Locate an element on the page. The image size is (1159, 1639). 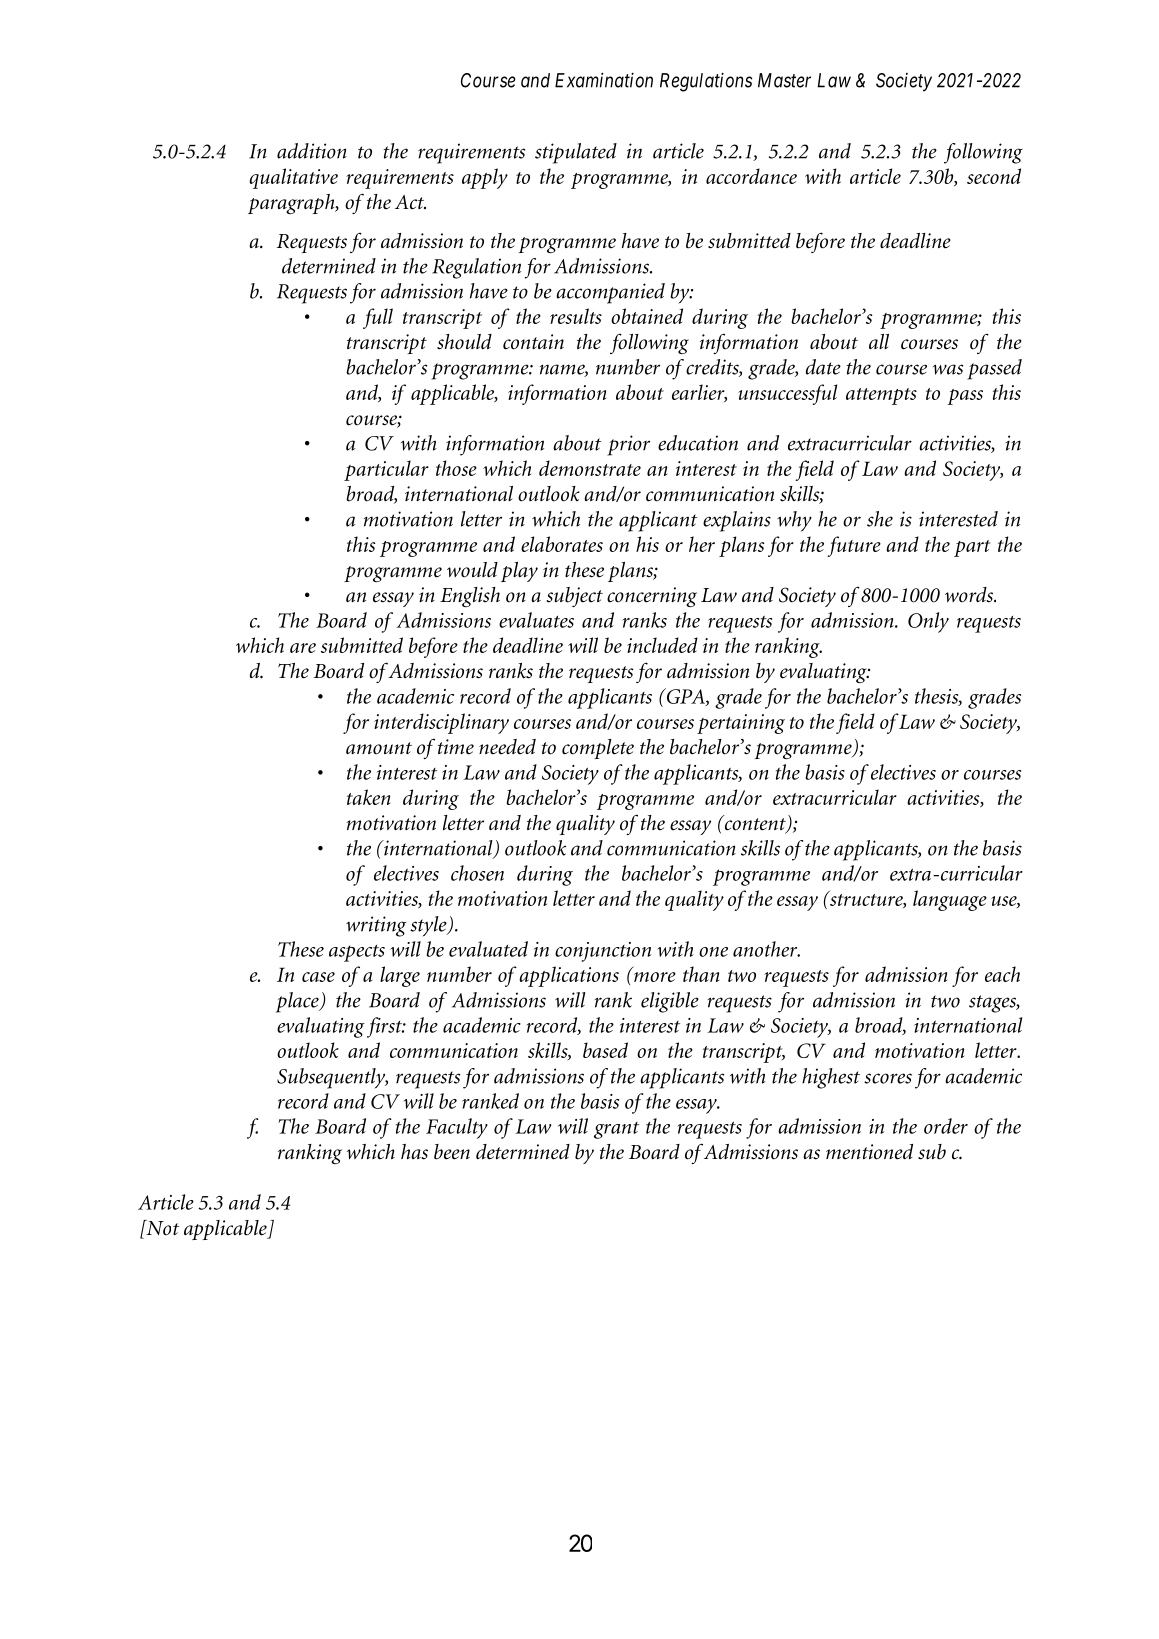
addition is located at coordinates (312, 151).
